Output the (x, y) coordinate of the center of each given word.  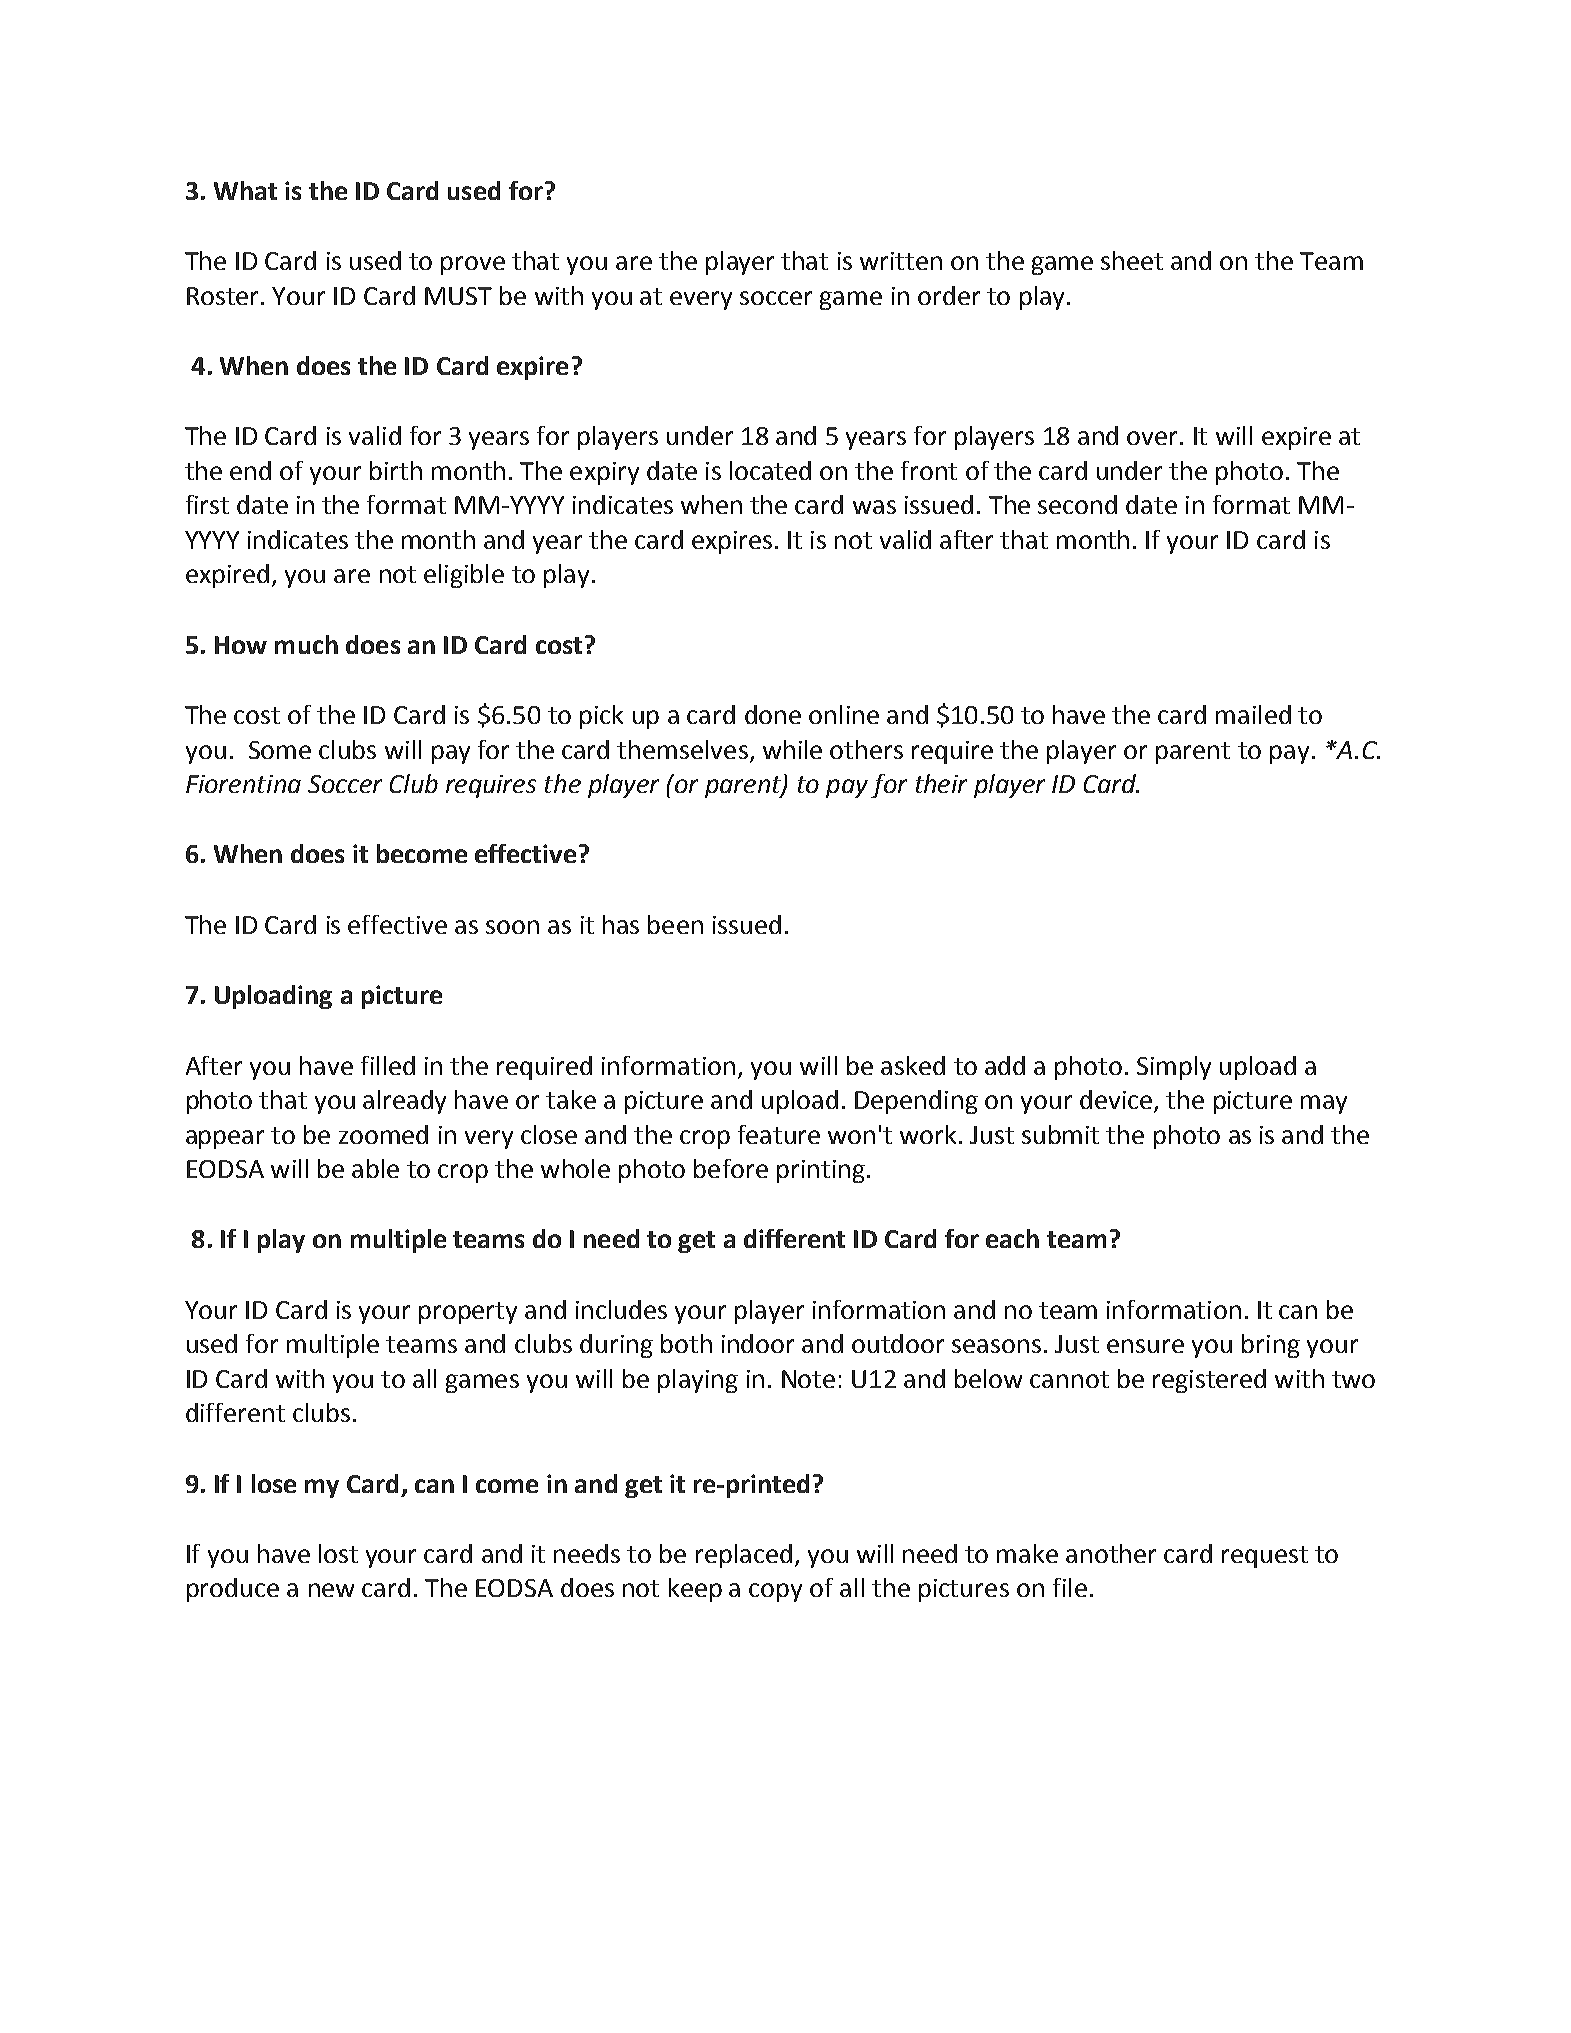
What (245, 190)
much (306, 644)
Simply (1174, 1068)
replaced (744, 1556)
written (901, 261)
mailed (1253, 714)
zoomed (383, 1134)
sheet (1132, 260)
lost (338, 1553)
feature (779, 1134)
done (773, 714)
